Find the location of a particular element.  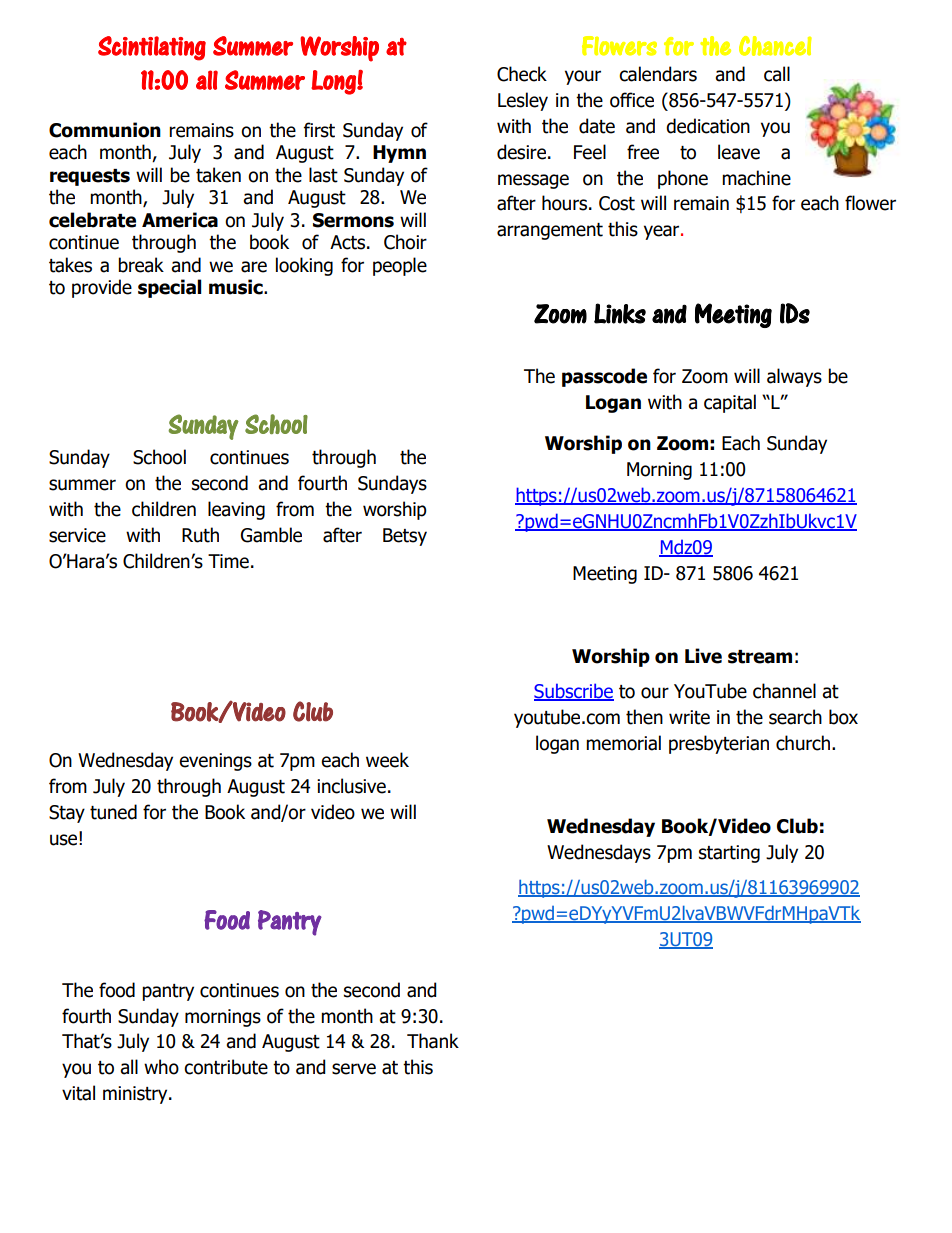

Lesley is located at coordinates (523, 101).
